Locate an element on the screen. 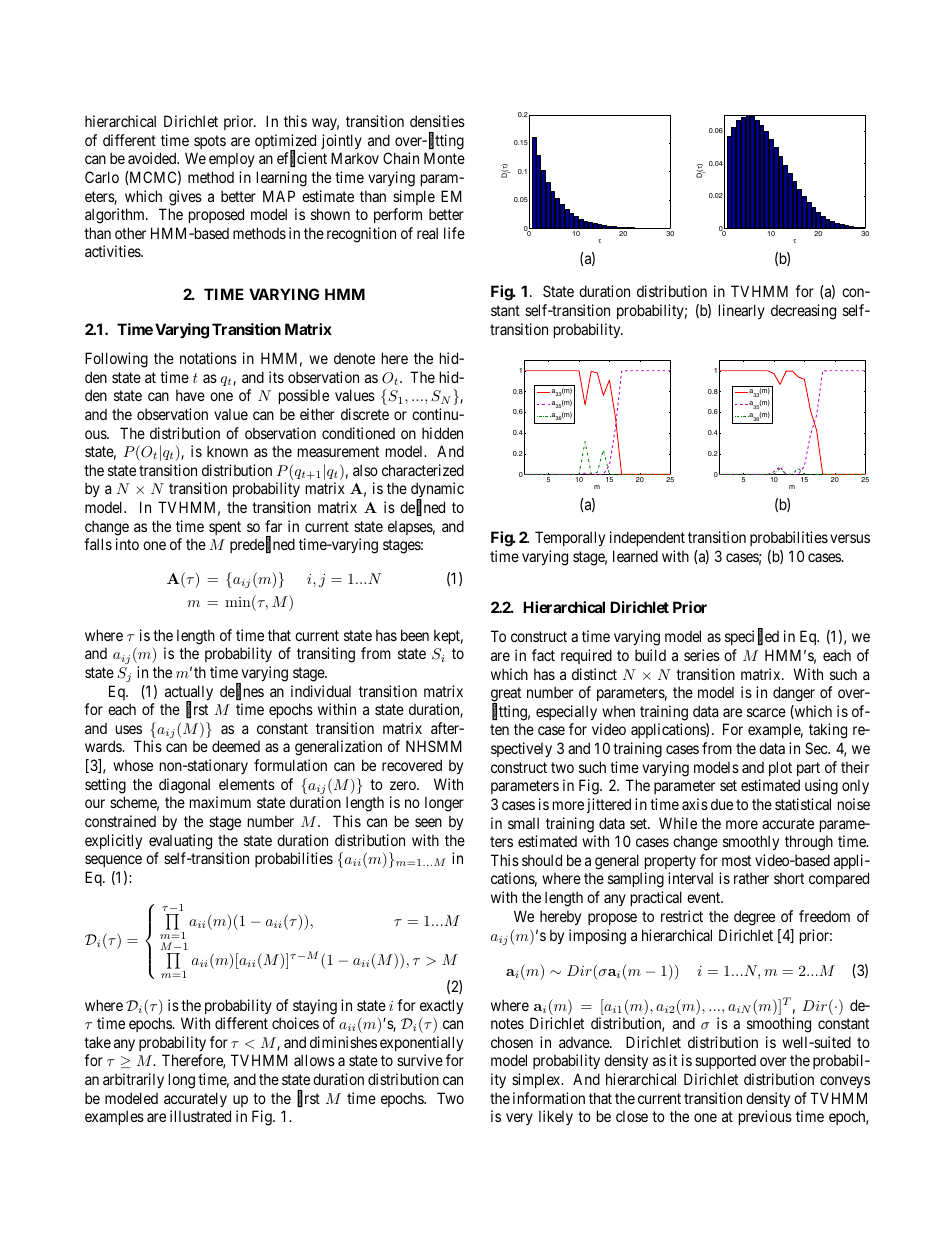  illustrated is located at coordinates (200, 1116).
